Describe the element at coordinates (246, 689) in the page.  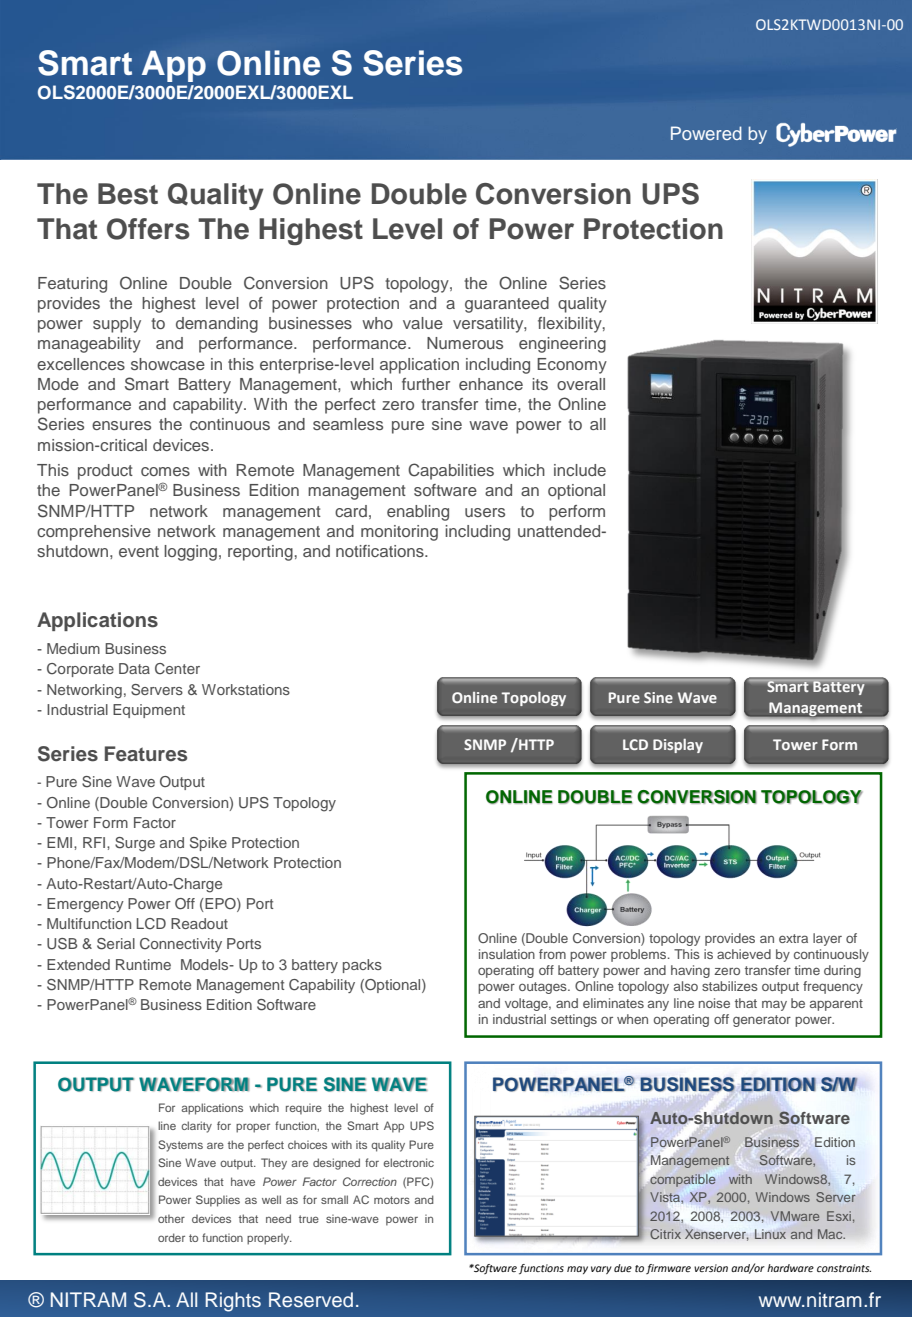
I see `Workstations` at that location.
